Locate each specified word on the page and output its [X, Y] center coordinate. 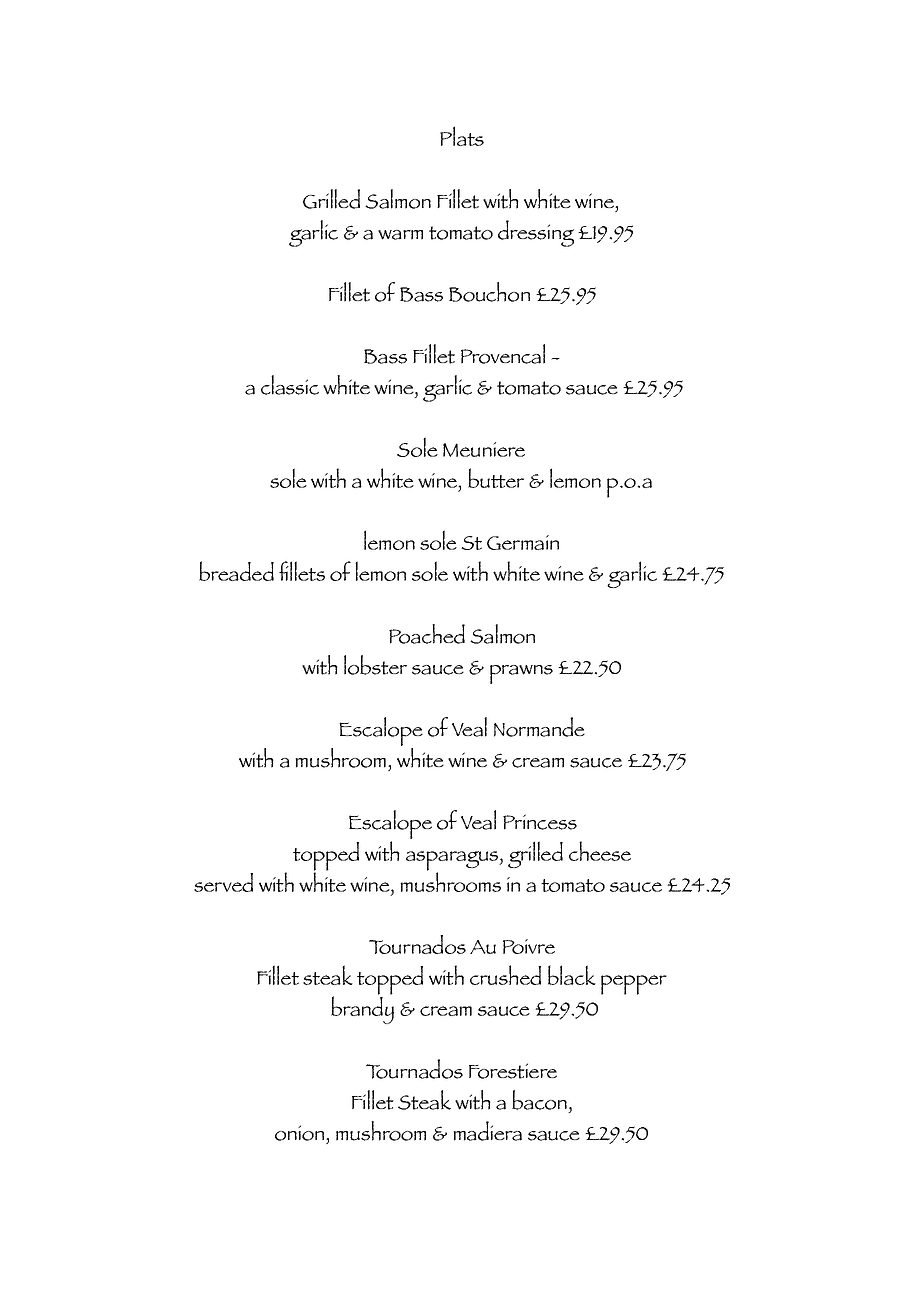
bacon [539, 1100]
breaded [236, 571]
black [572, 975]
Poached [427, 634]
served [223, 882]
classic [290, 385]
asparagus [453, 862]
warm [400, 235]
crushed [505, 975]
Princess [540, 822]
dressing [536, 233]
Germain [523, 542]
